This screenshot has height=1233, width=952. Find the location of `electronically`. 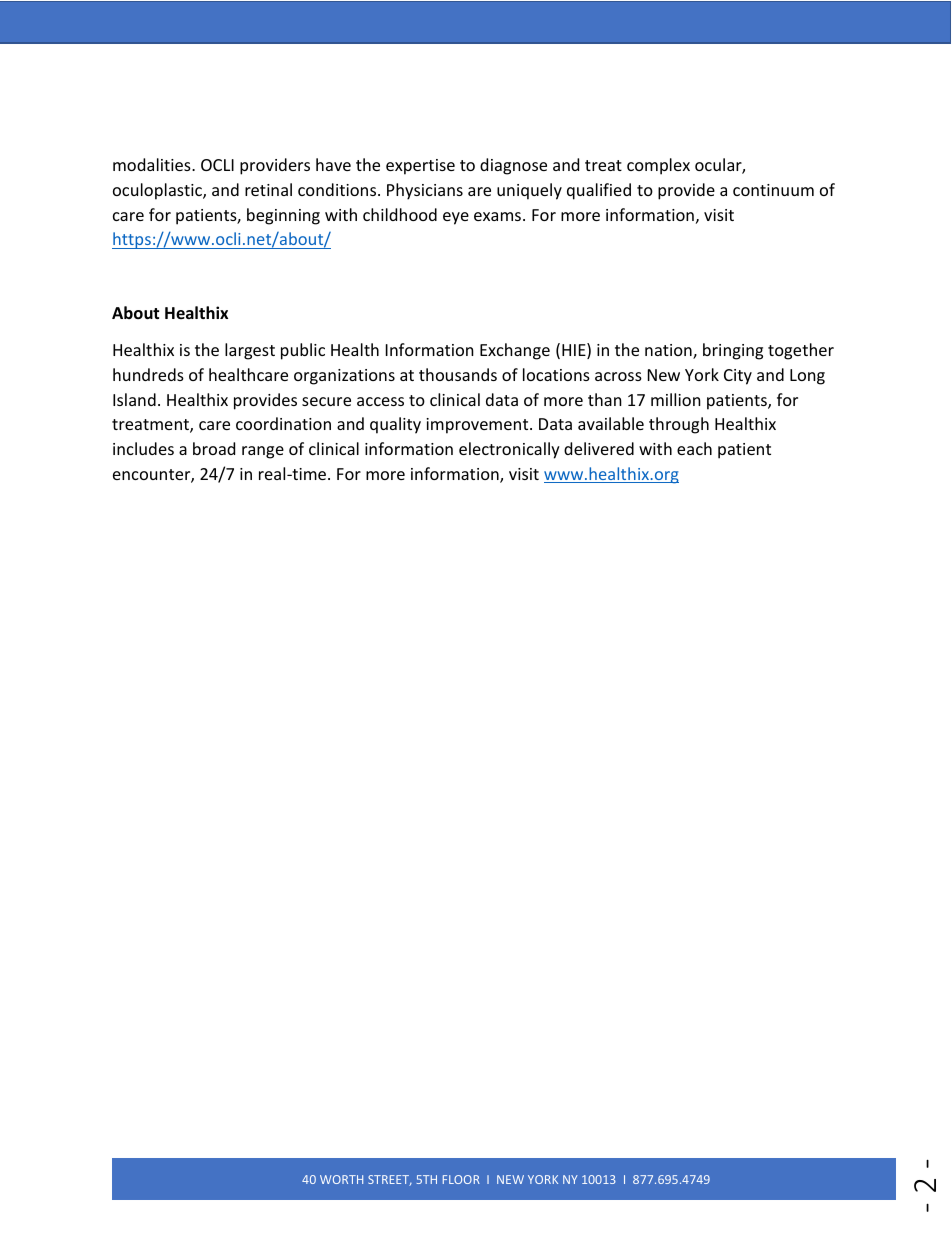

electronically is located at coordinates (509, 450).
